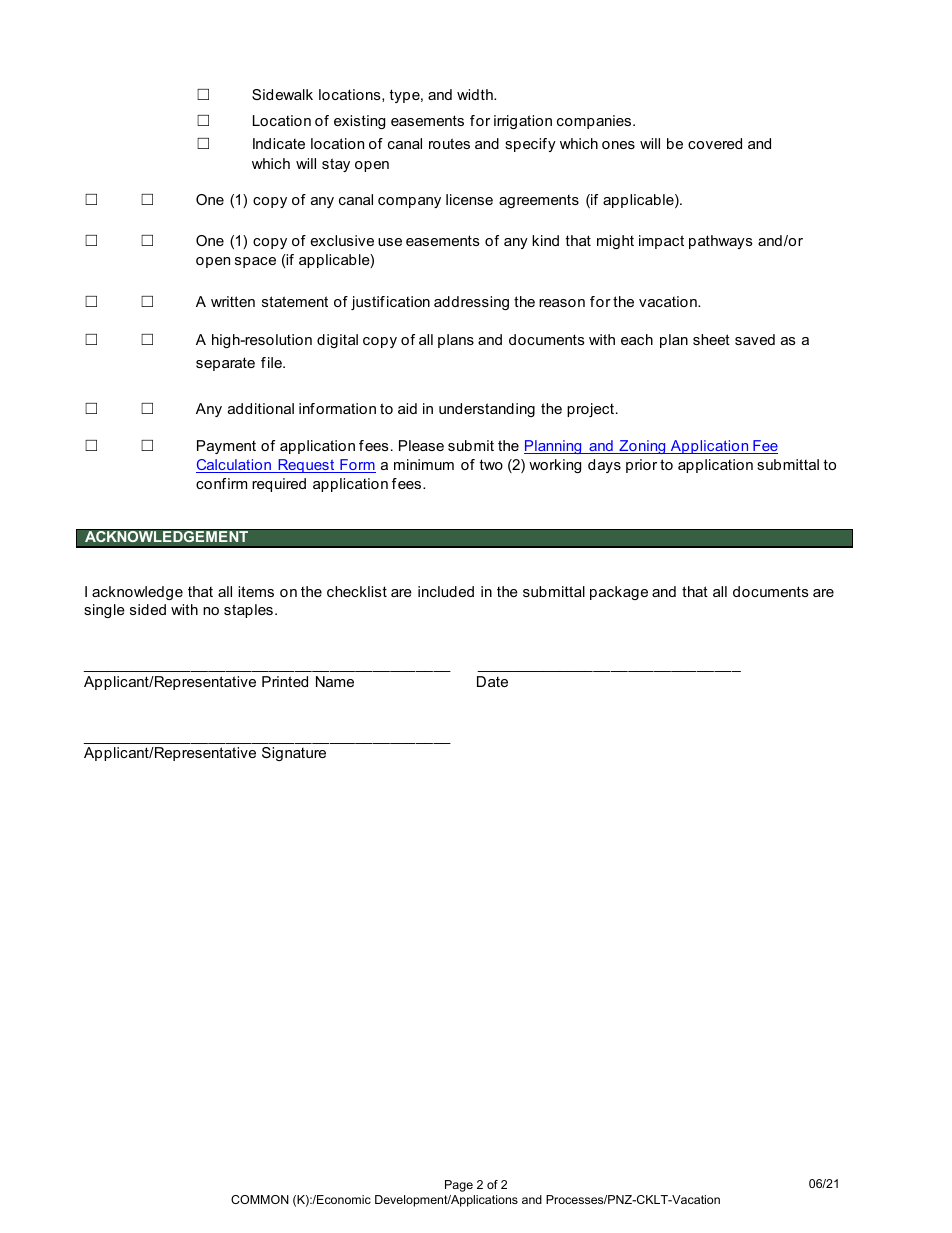 The height and width of the image is (1233, 952). I want to click on covered, so click(715, 143).
